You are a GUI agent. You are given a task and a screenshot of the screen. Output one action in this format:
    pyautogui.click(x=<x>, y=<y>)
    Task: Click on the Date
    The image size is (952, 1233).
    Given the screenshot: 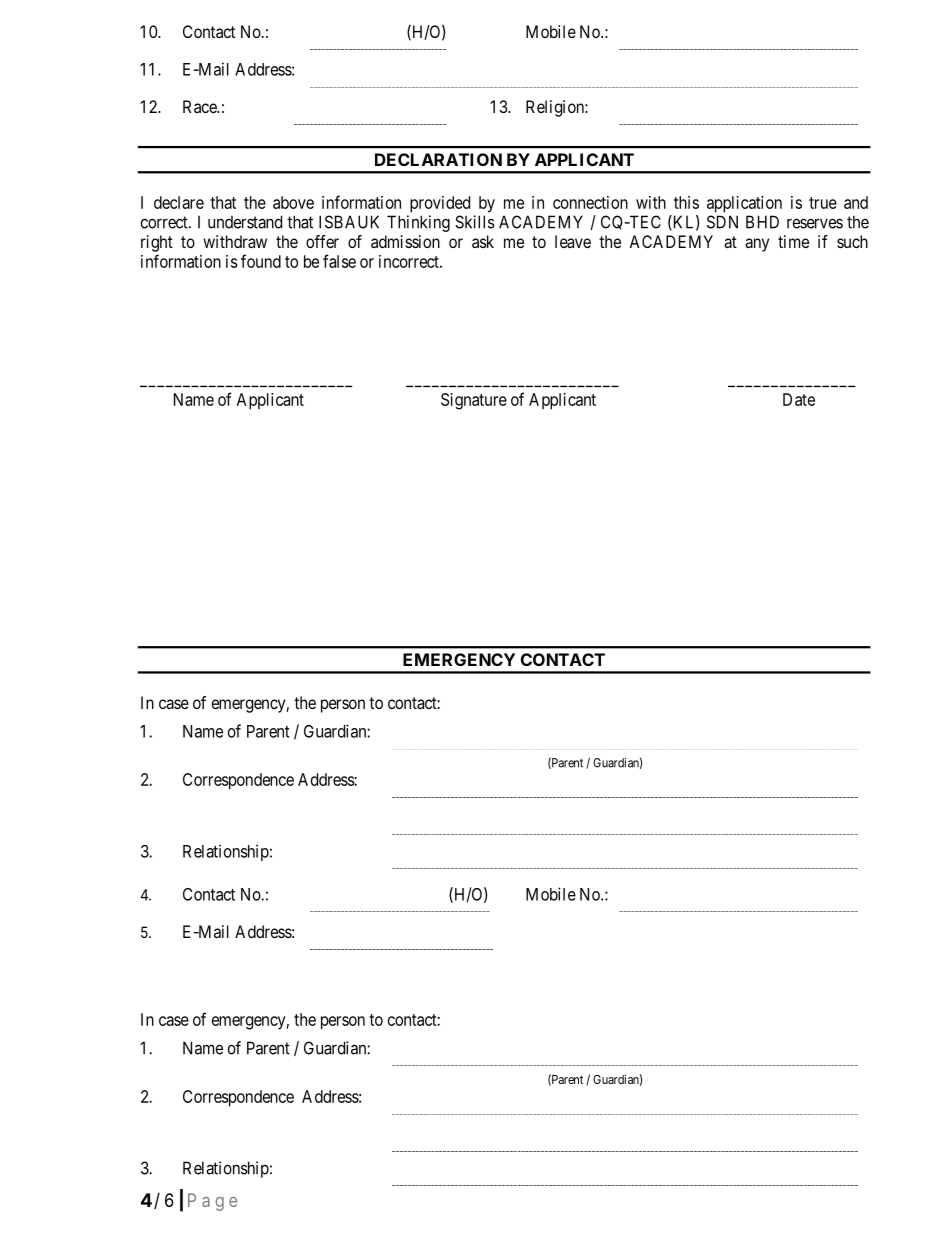 What is the action you would take?
    pyautogui.click(x=799, y=399)
